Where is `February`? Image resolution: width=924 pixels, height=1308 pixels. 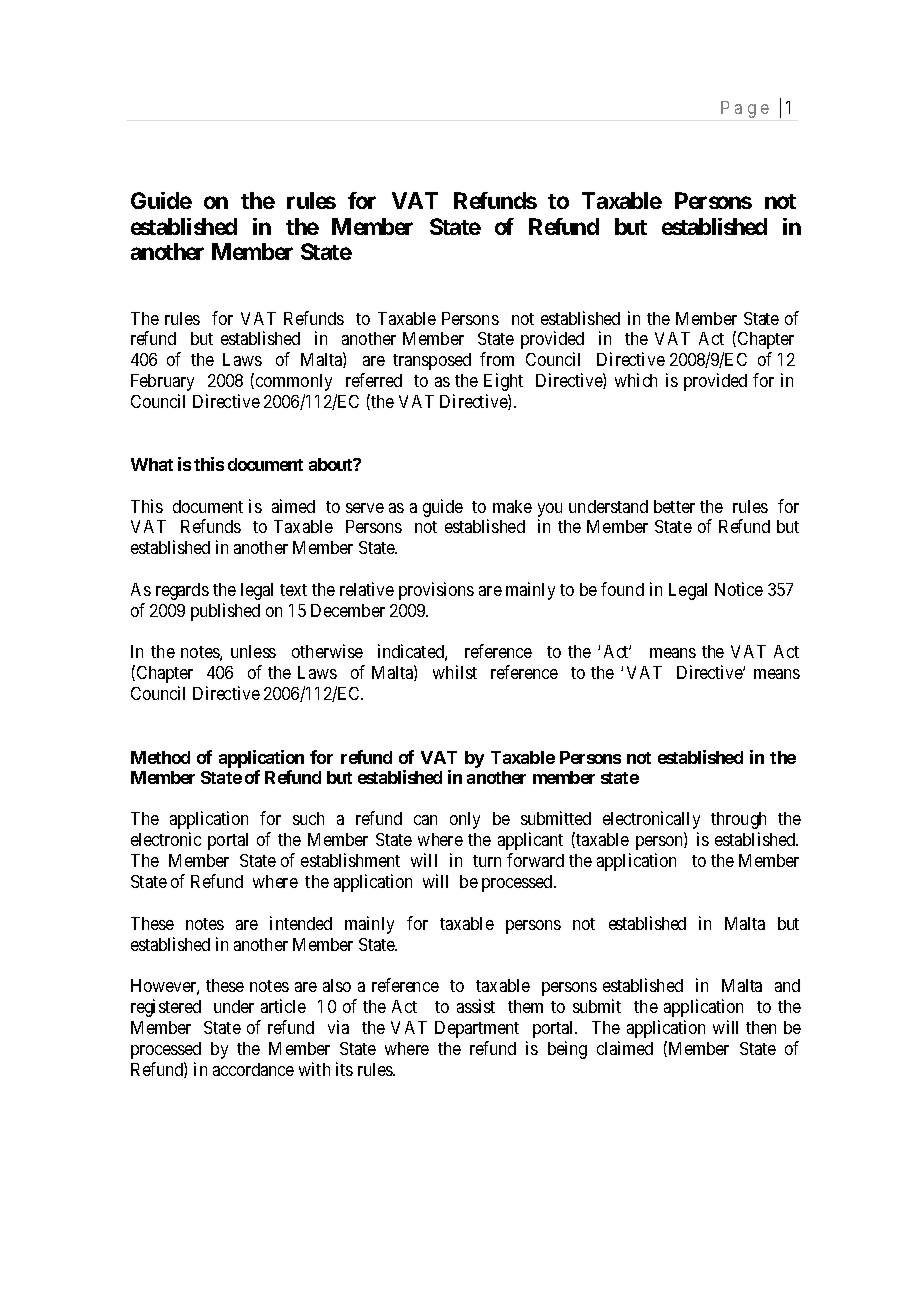
February is located at coordinates (162, 382).
